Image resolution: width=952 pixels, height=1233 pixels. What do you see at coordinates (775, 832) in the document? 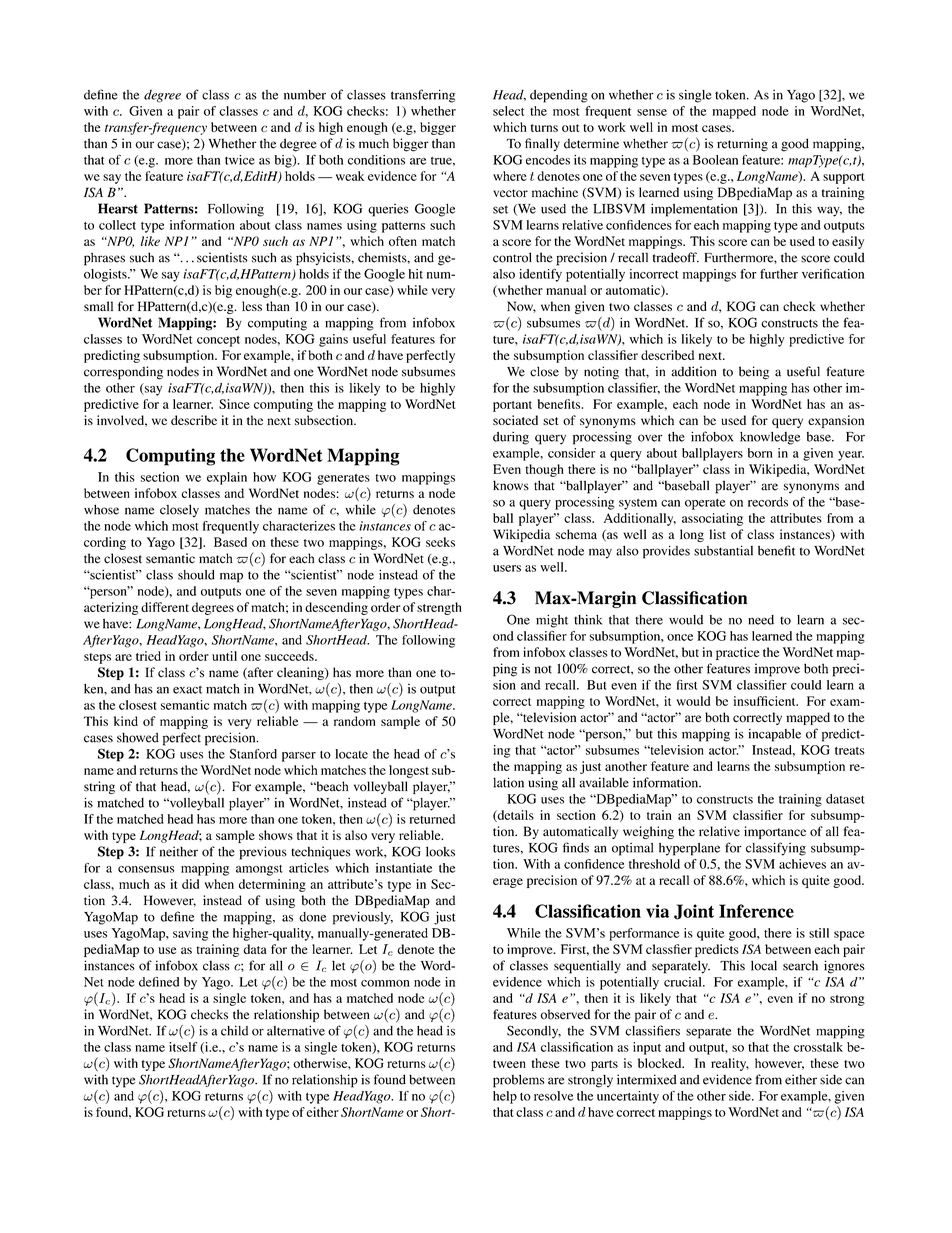
I see `importance` at bounding box center [775, 832].
